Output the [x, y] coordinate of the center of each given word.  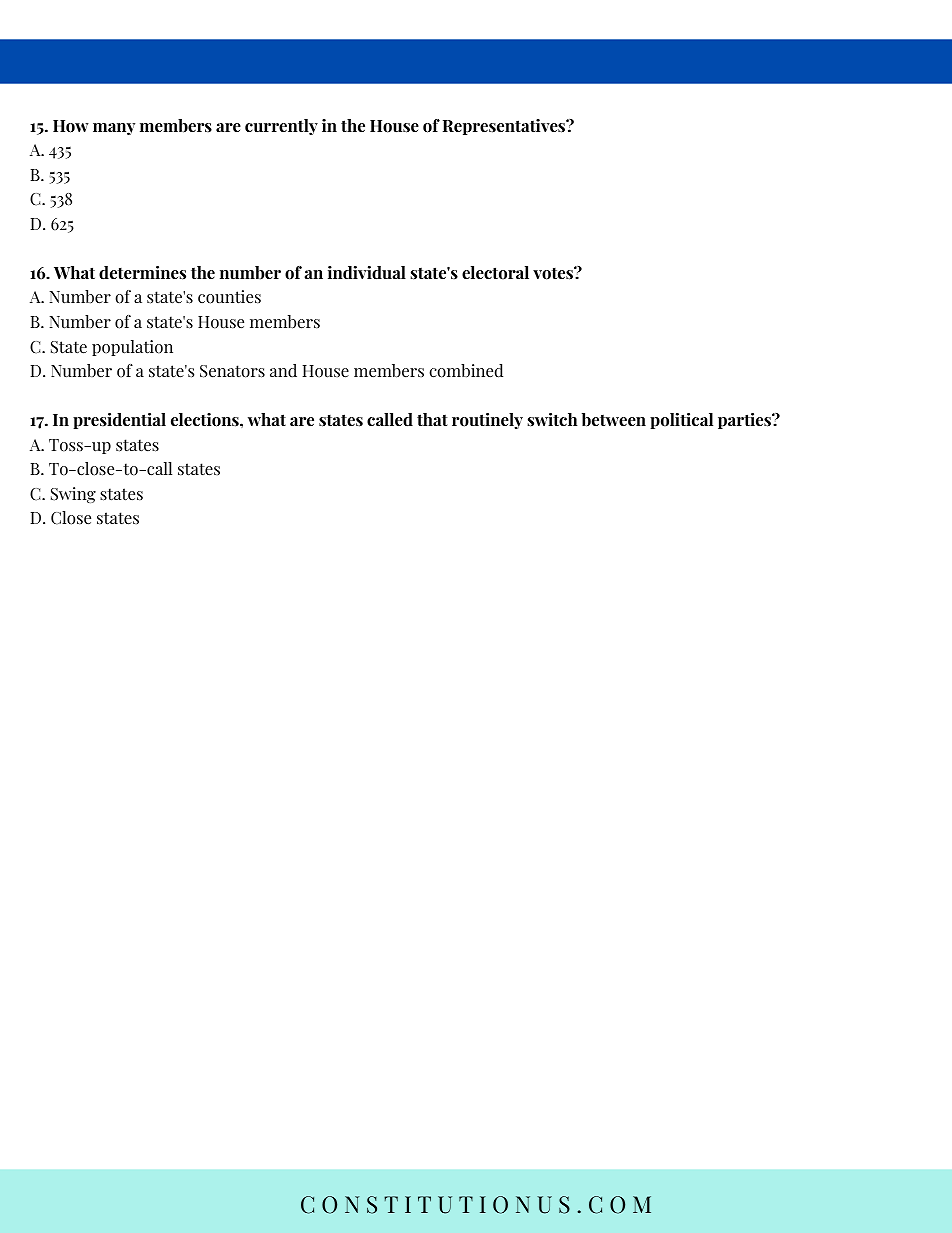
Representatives [505, 127]
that [432, 420]
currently [281, 127]
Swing [73, 495]
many [114, 129]
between [614, 420]
